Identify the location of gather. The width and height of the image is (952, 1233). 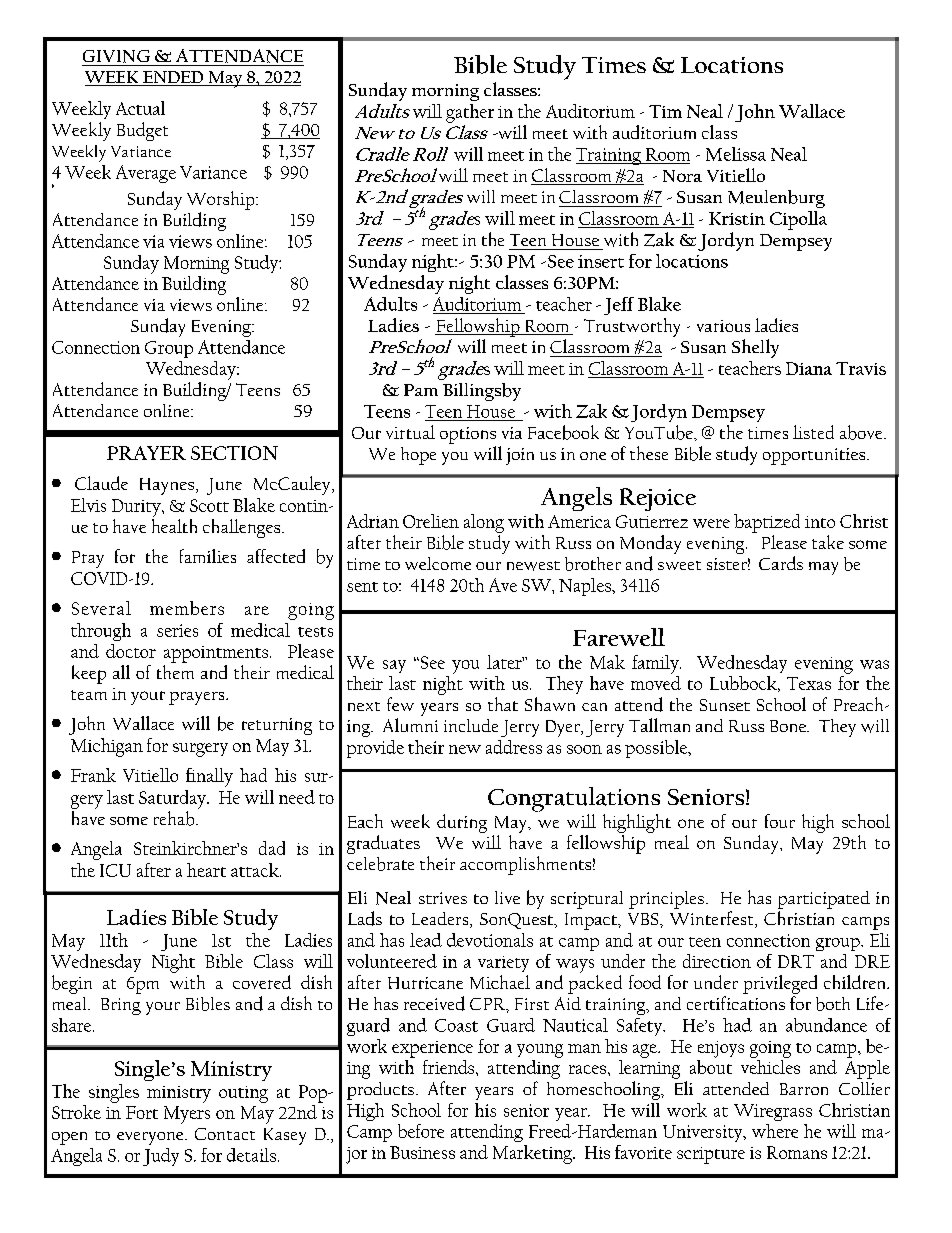
(470, 113).
